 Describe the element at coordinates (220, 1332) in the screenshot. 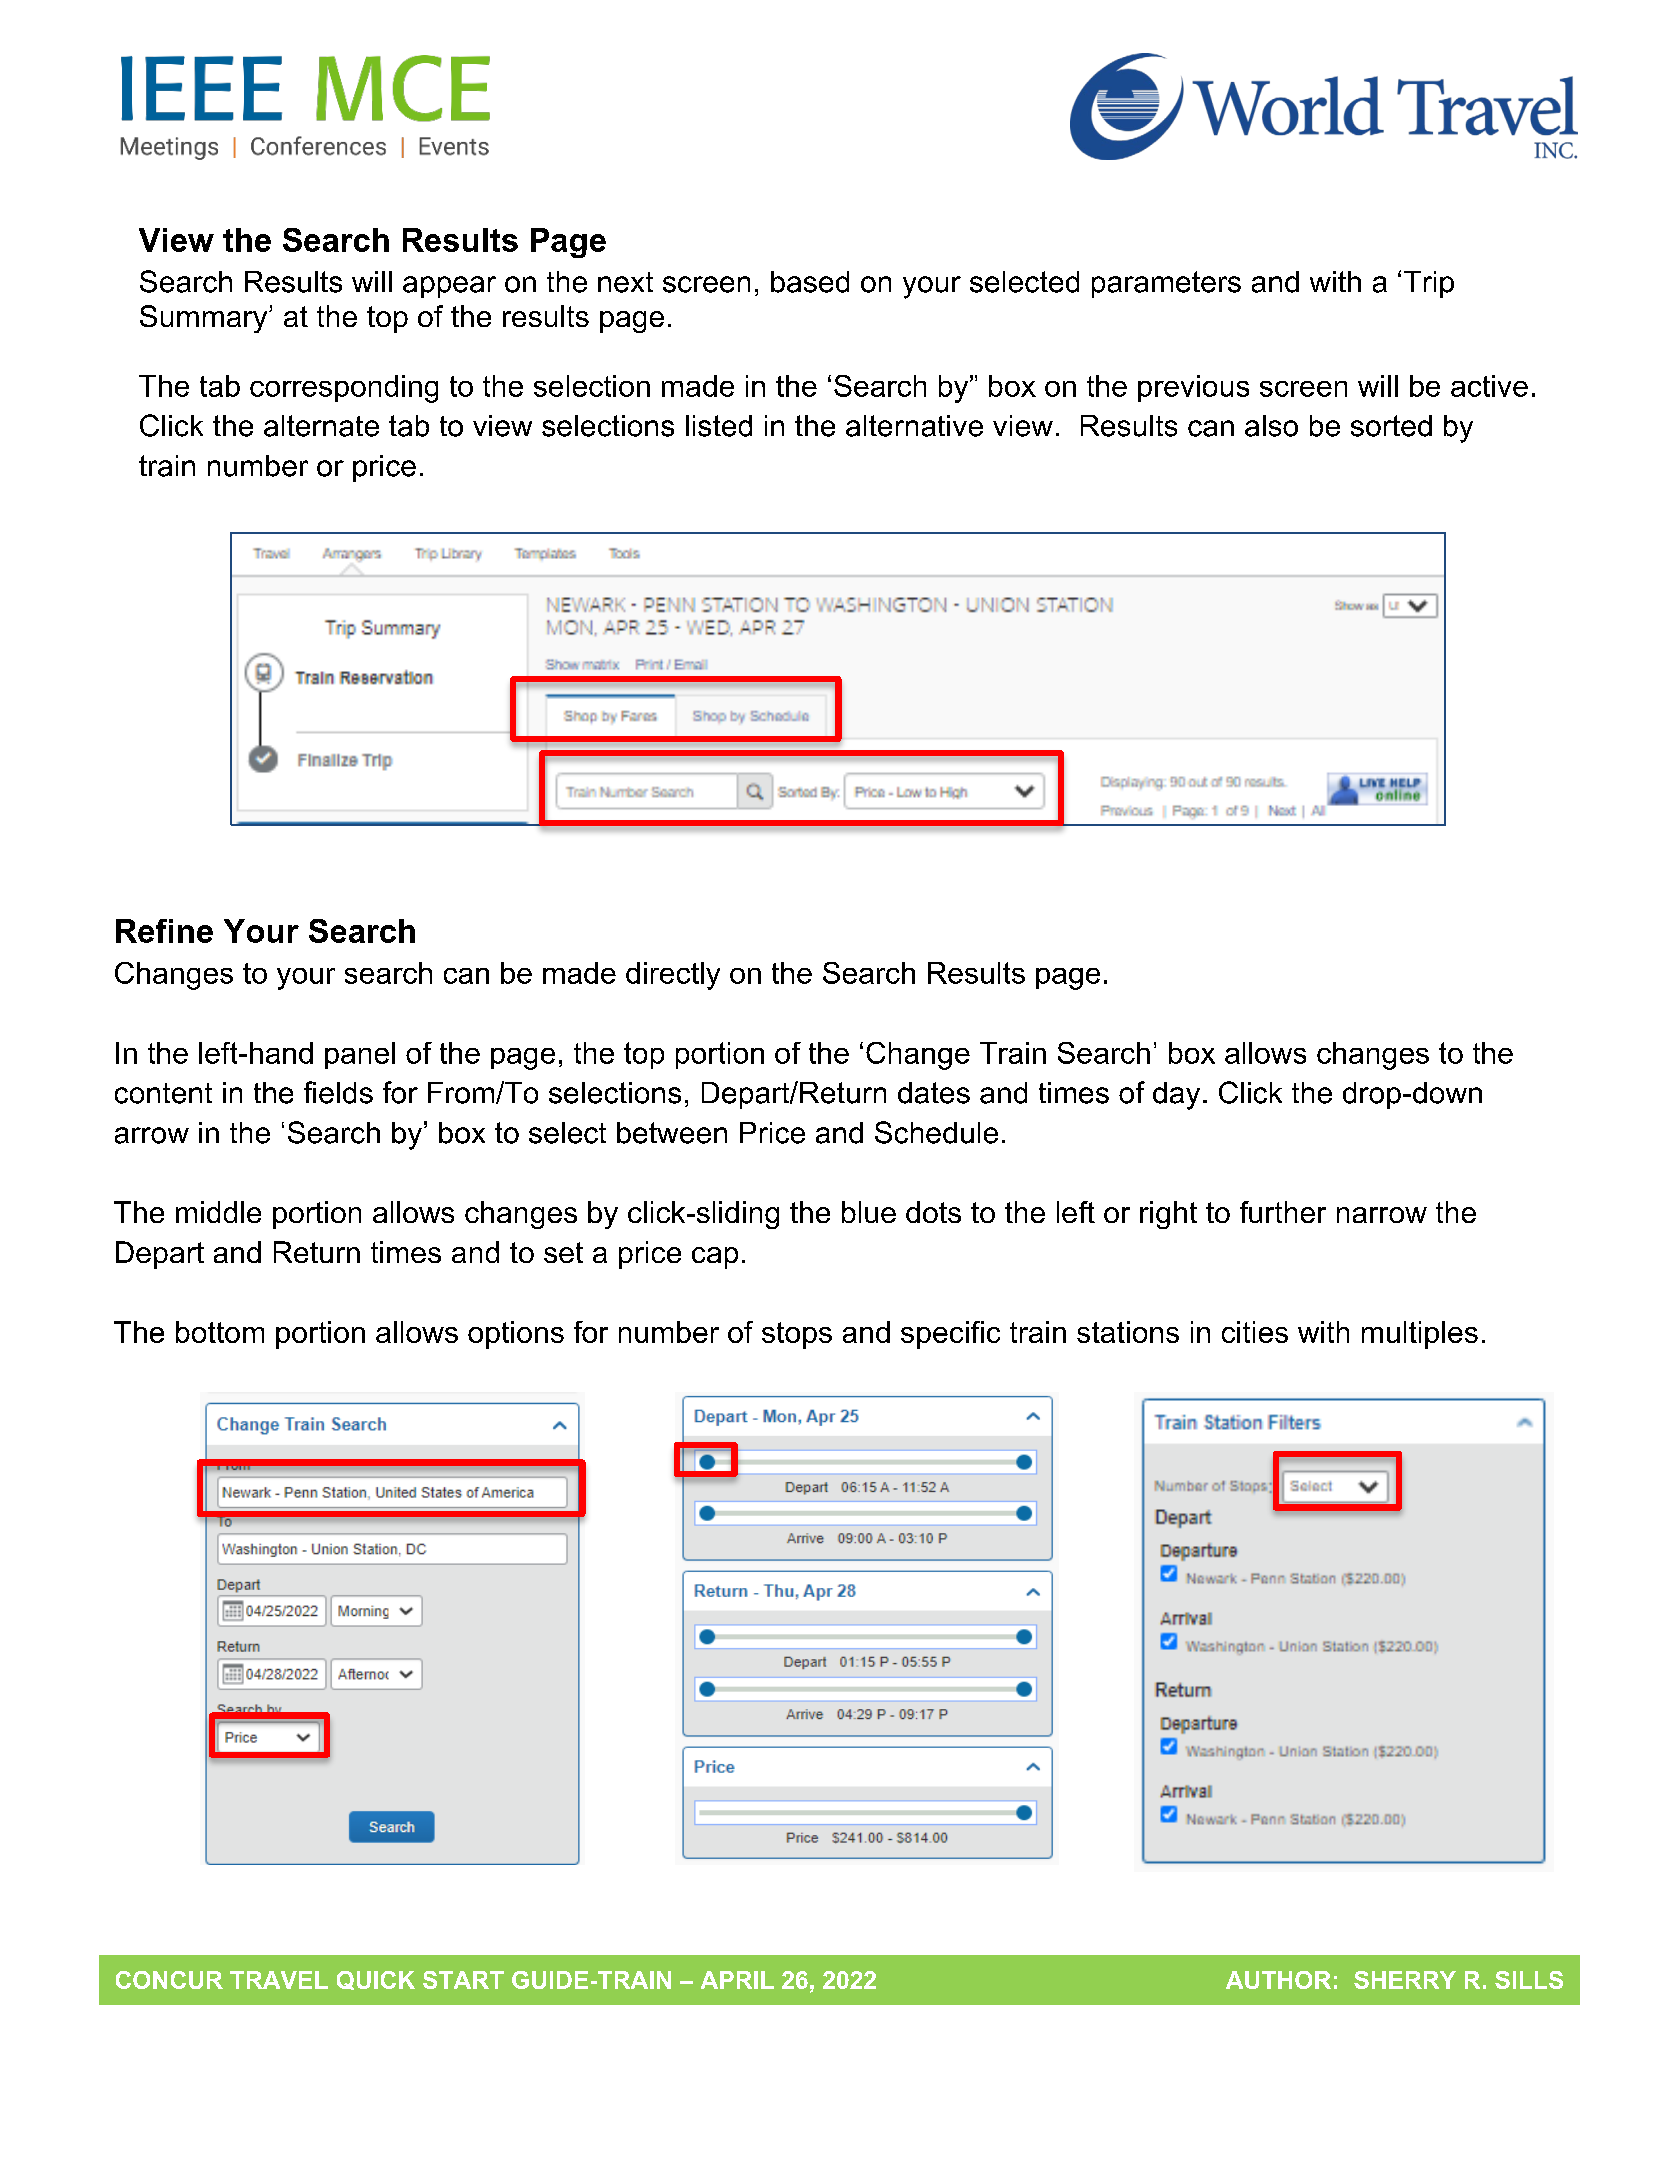

I see `bottom` at that location.
